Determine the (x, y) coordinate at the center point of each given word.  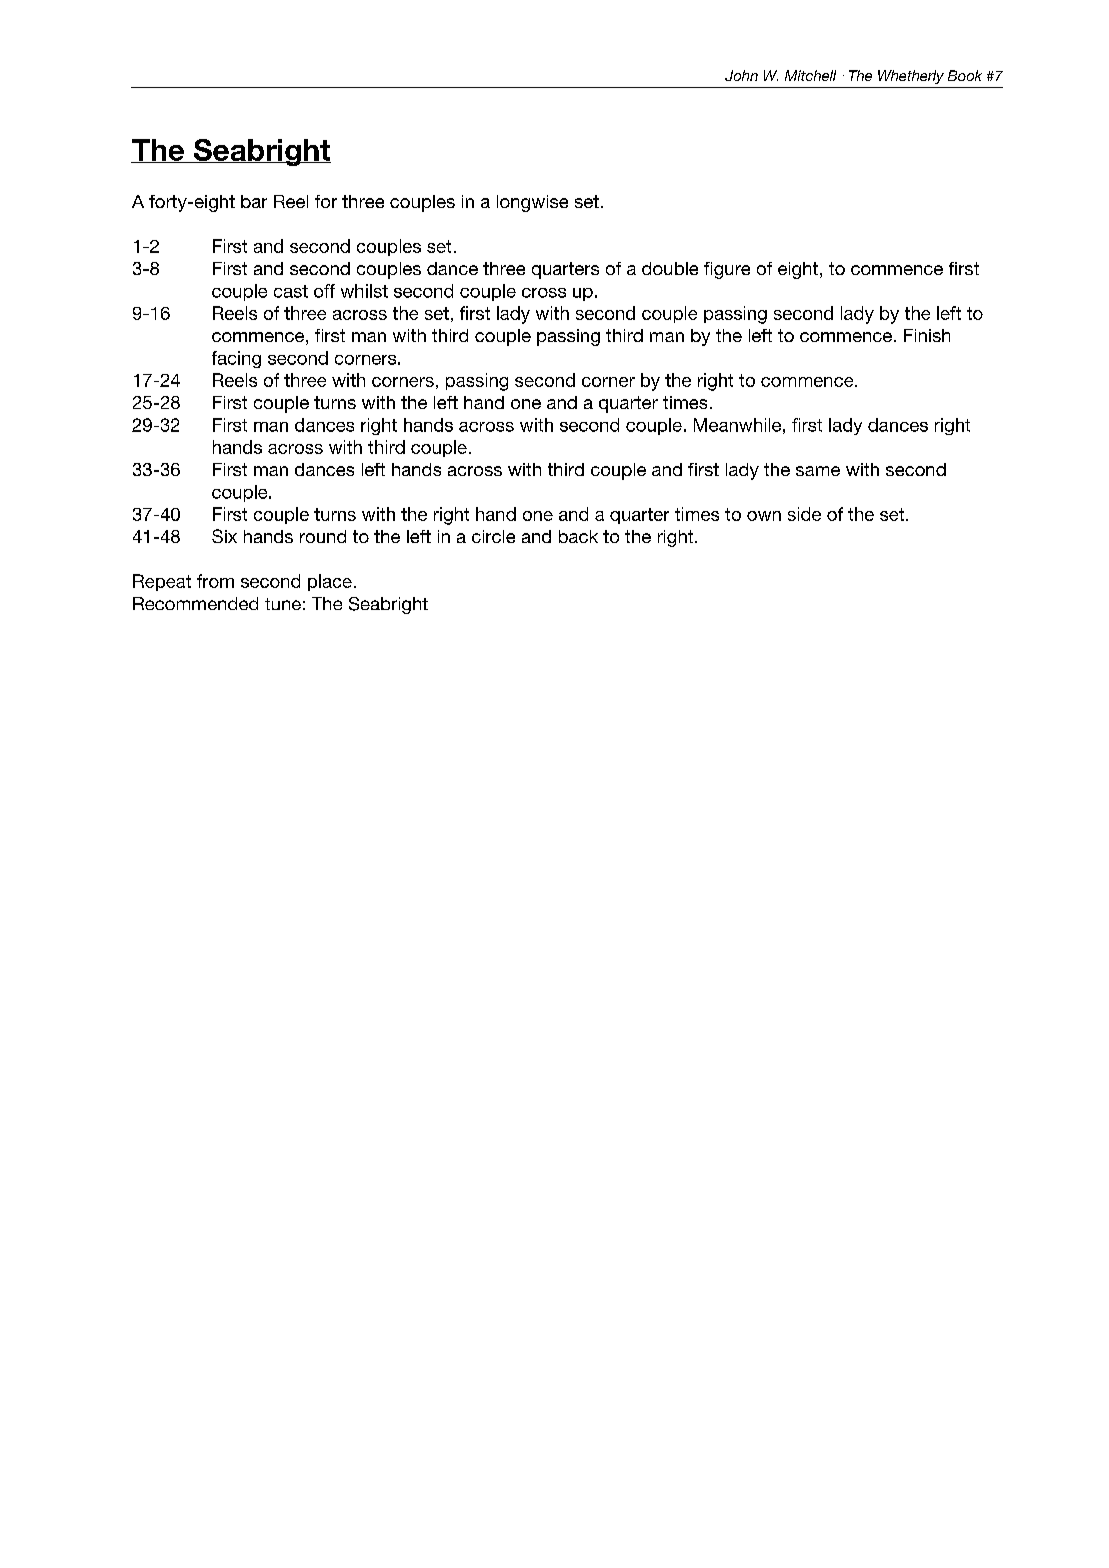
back (578, 536)
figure (727, 270)
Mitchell (810, 75)
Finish (927, 335)
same (818, 471)
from (215, 581)
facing (236, 359)
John (741, 75)
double (670, 268)
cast (291, 291)
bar (254, 201)
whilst (364, 291)
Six (224, 536)
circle (493, 536)
